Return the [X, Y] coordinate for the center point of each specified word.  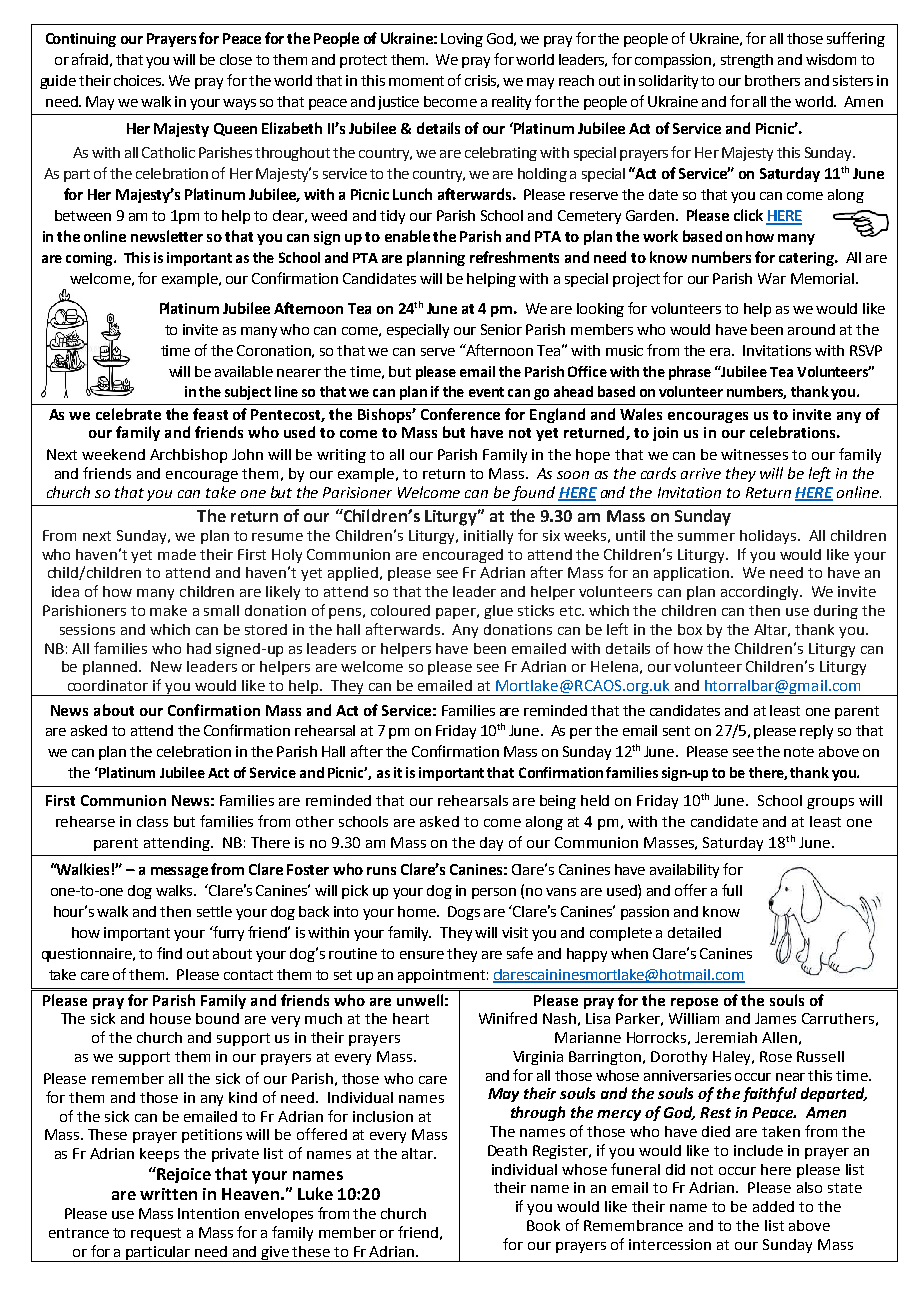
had [199, 648]
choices [139, 80]
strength [747, 61]
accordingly [761, 593]
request [156, 1234]
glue [498, 612]
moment [416, 81]
